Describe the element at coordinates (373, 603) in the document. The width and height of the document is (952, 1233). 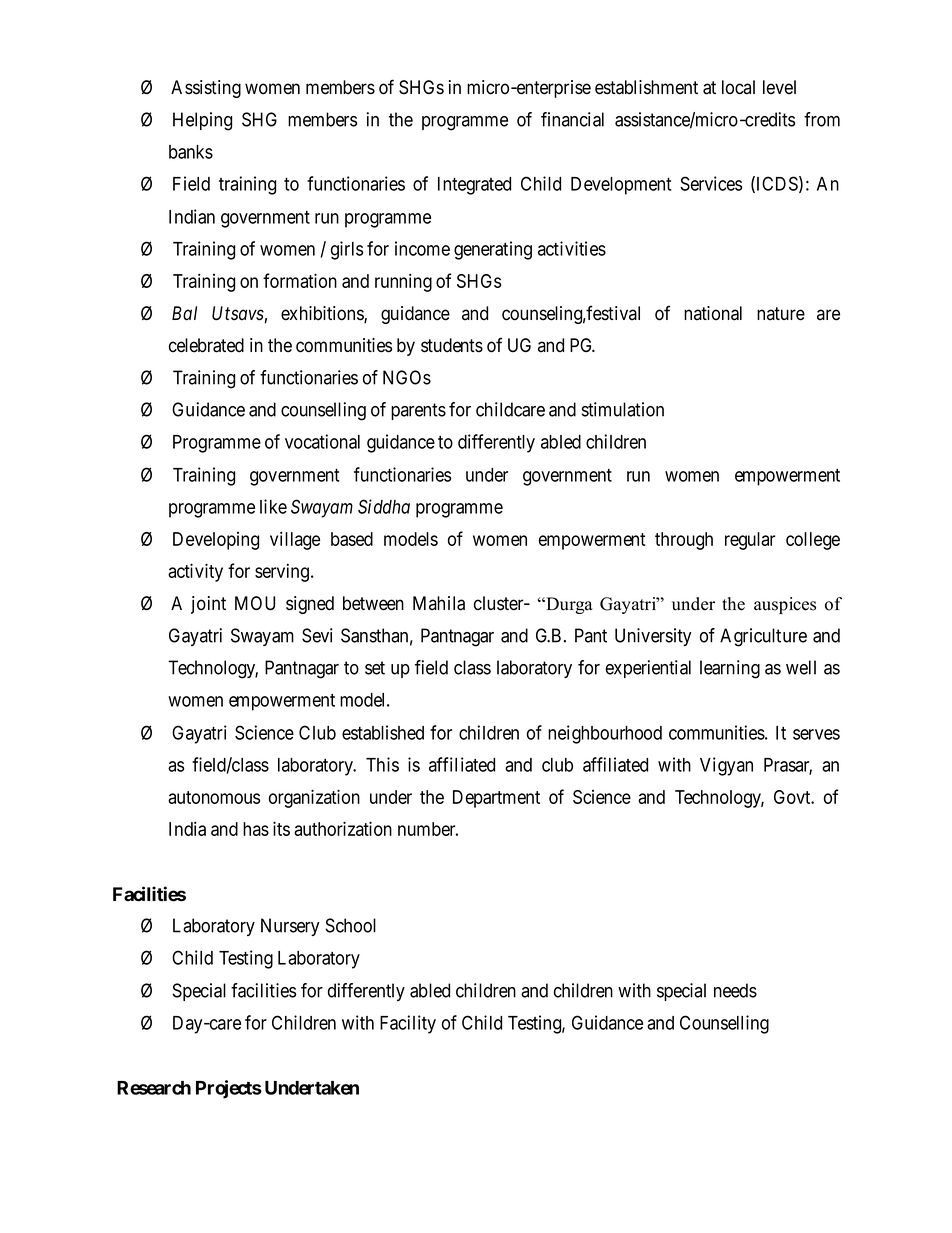
I see `between` at that location.
